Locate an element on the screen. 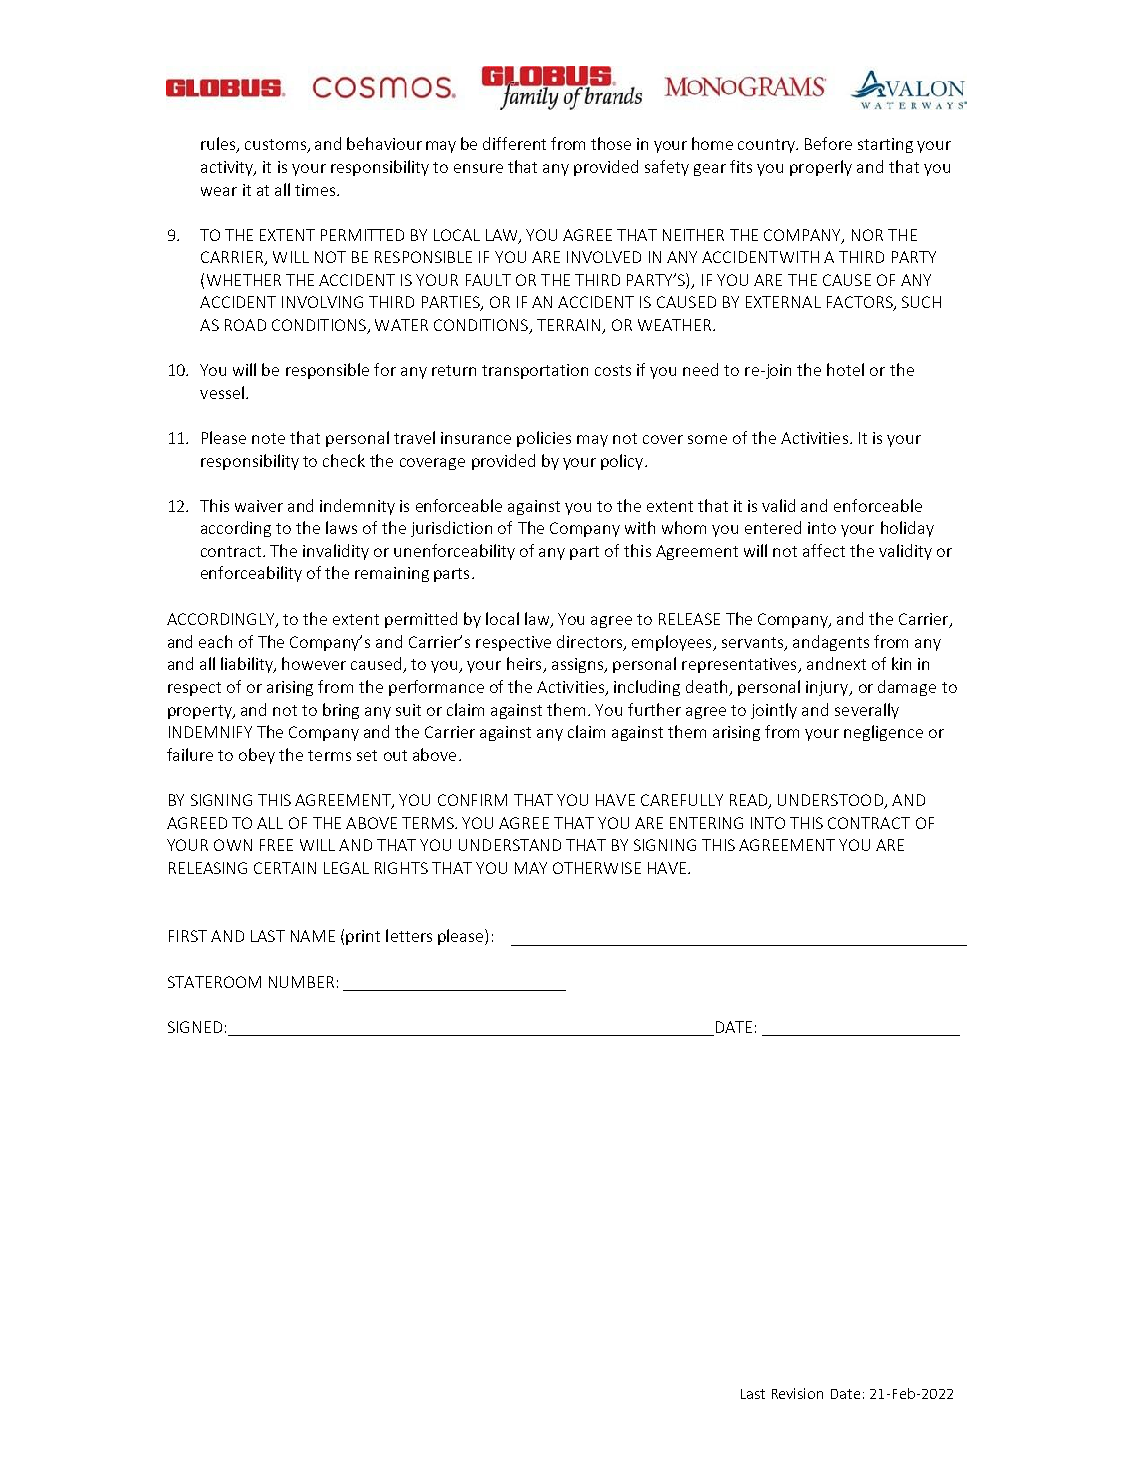 This screenshot has width=1135, height=1469. directors is located at coordinates (591, 642).
